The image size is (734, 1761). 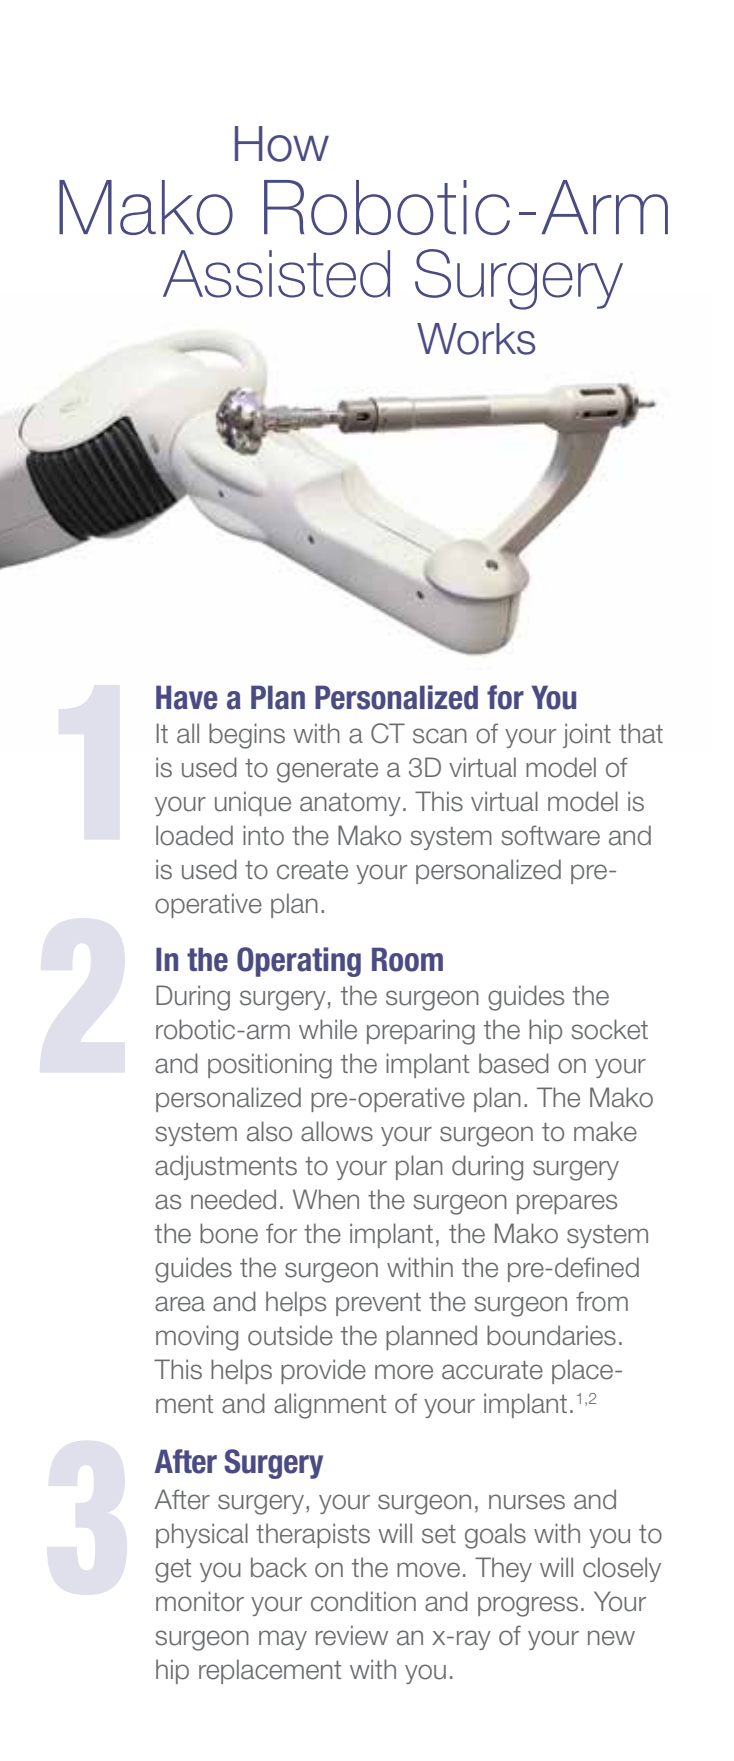 I want to click on scan, so click(x=440, y=736).
